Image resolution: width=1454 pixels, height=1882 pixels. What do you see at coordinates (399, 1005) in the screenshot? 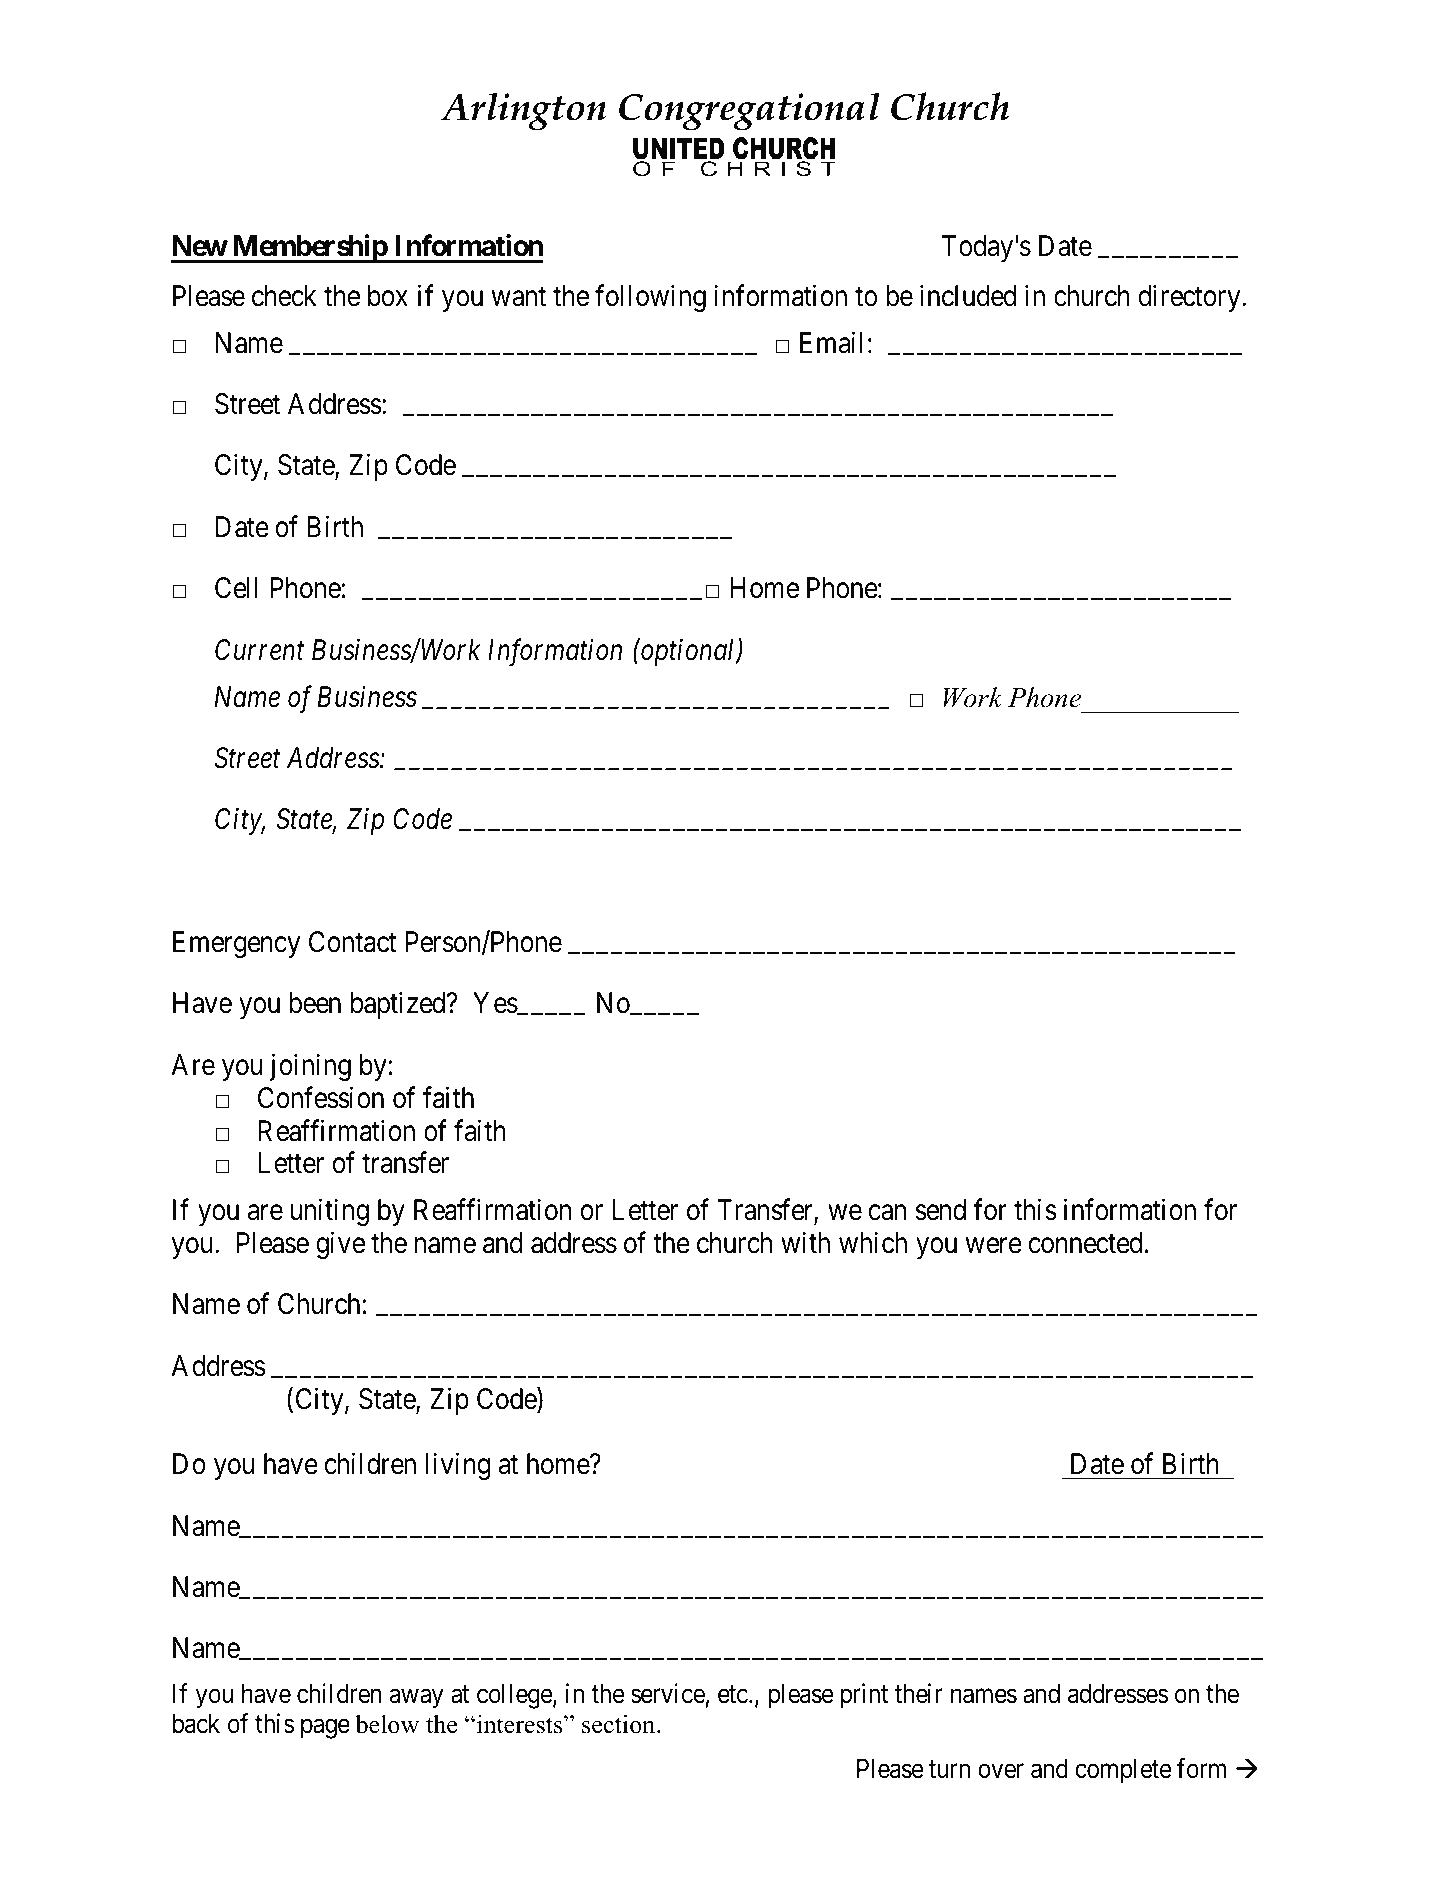
I see `baptized` at bounding box center [399, 1005].
